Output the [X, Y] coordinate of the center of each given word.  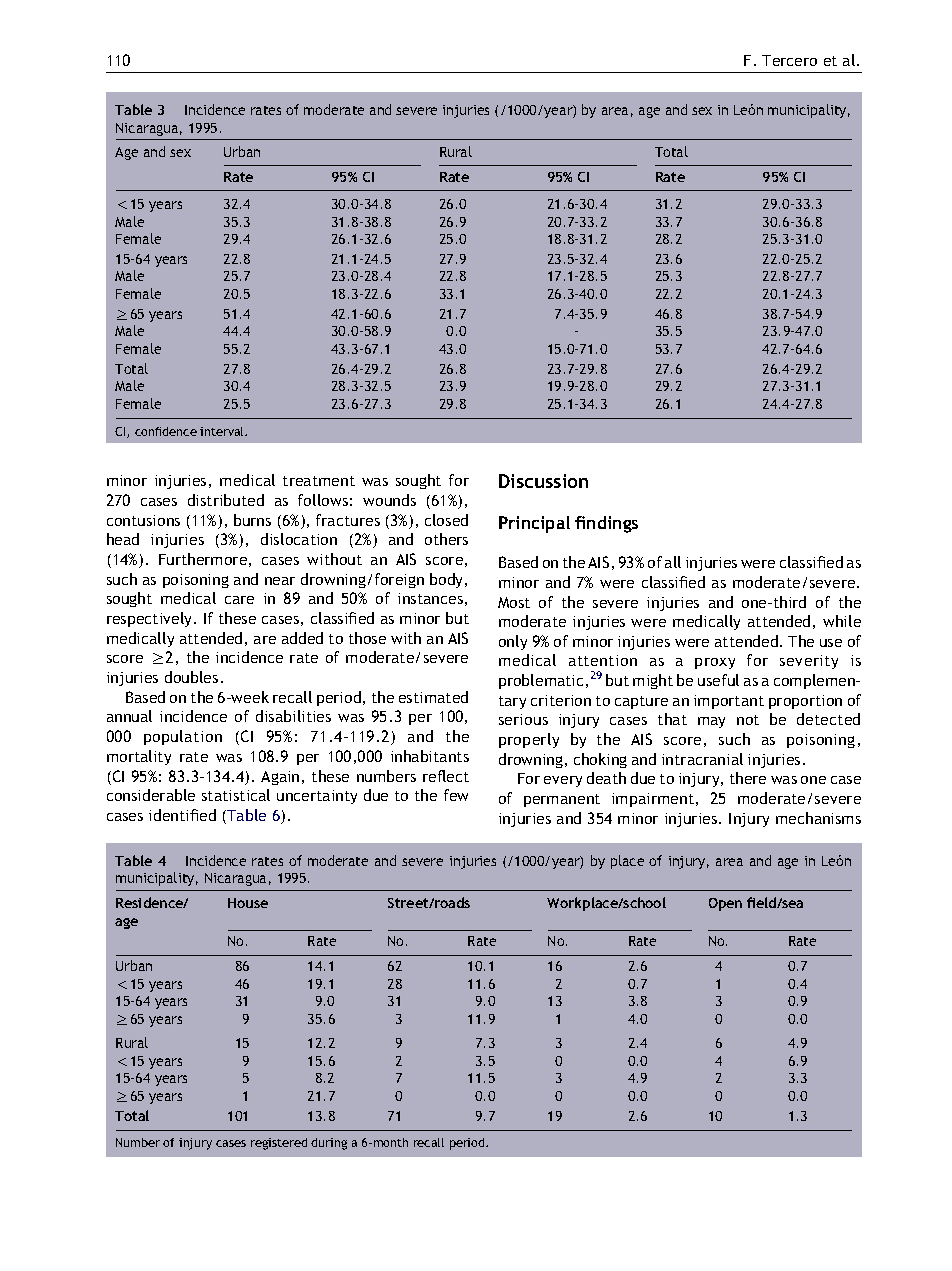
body [448, 580]
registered [279, 1144]
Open [725, 904]
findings [606, 524]
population [183, 737]
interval [223, 431]
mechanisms [818, 818]
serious [523, 719]
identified [182, 815]
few [456, 795]
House [248, 903]
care [239, 600]
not [748, 720]
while [842, 621]
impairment [653, 800]
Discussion [543, 481]
